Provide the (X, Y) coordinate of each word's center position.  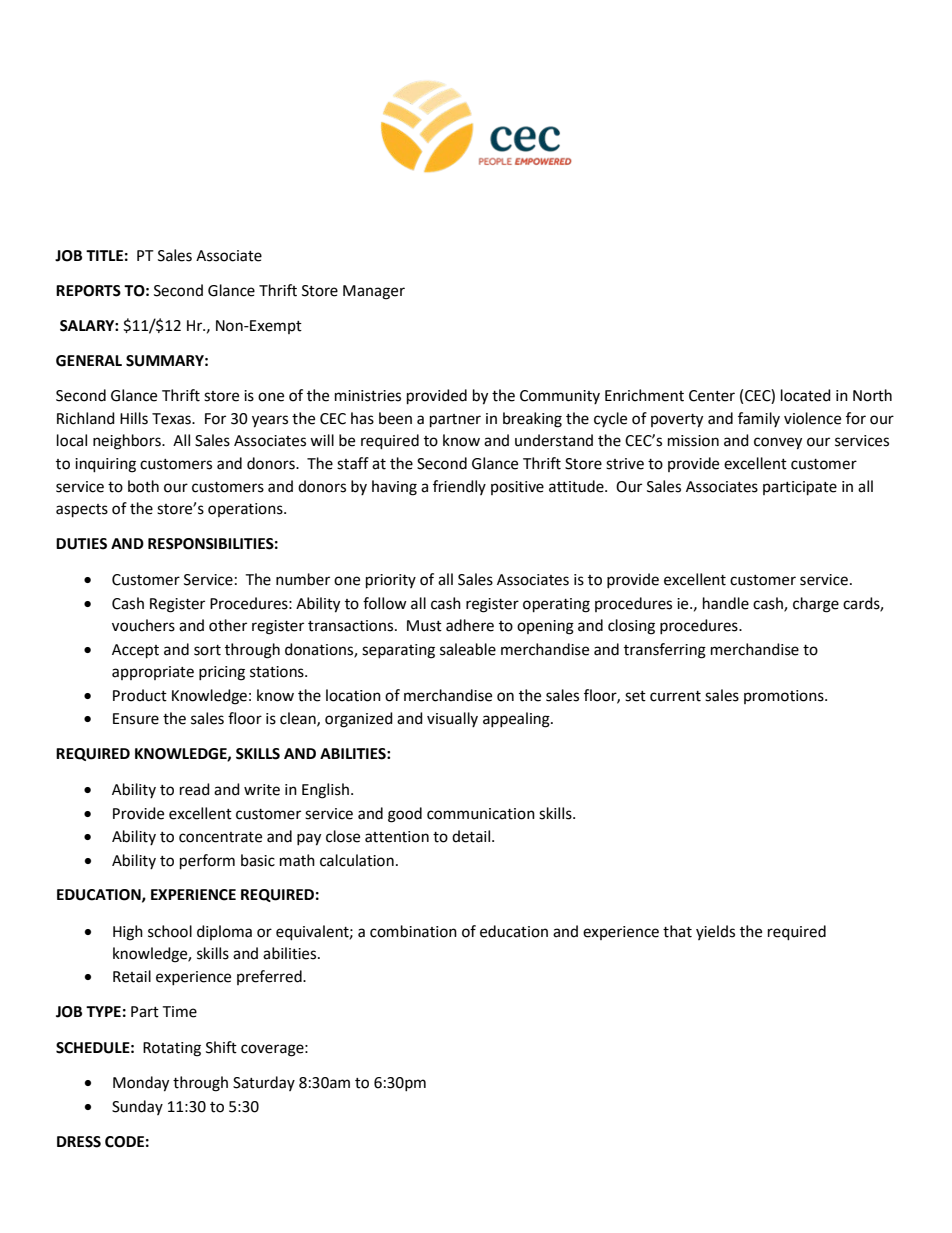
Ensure (136, 719)
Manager (374, 292)
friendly (459, 487)
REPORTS (88, 291)
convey (778, 443)
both (143, 486)
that (677, 931)
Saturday (264, 1083)
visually (452, 719)
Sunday (137, 1107)
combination (413, 931)
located (806, 395)
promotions (785, 697)
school (170, 931)
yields (715, 932)
